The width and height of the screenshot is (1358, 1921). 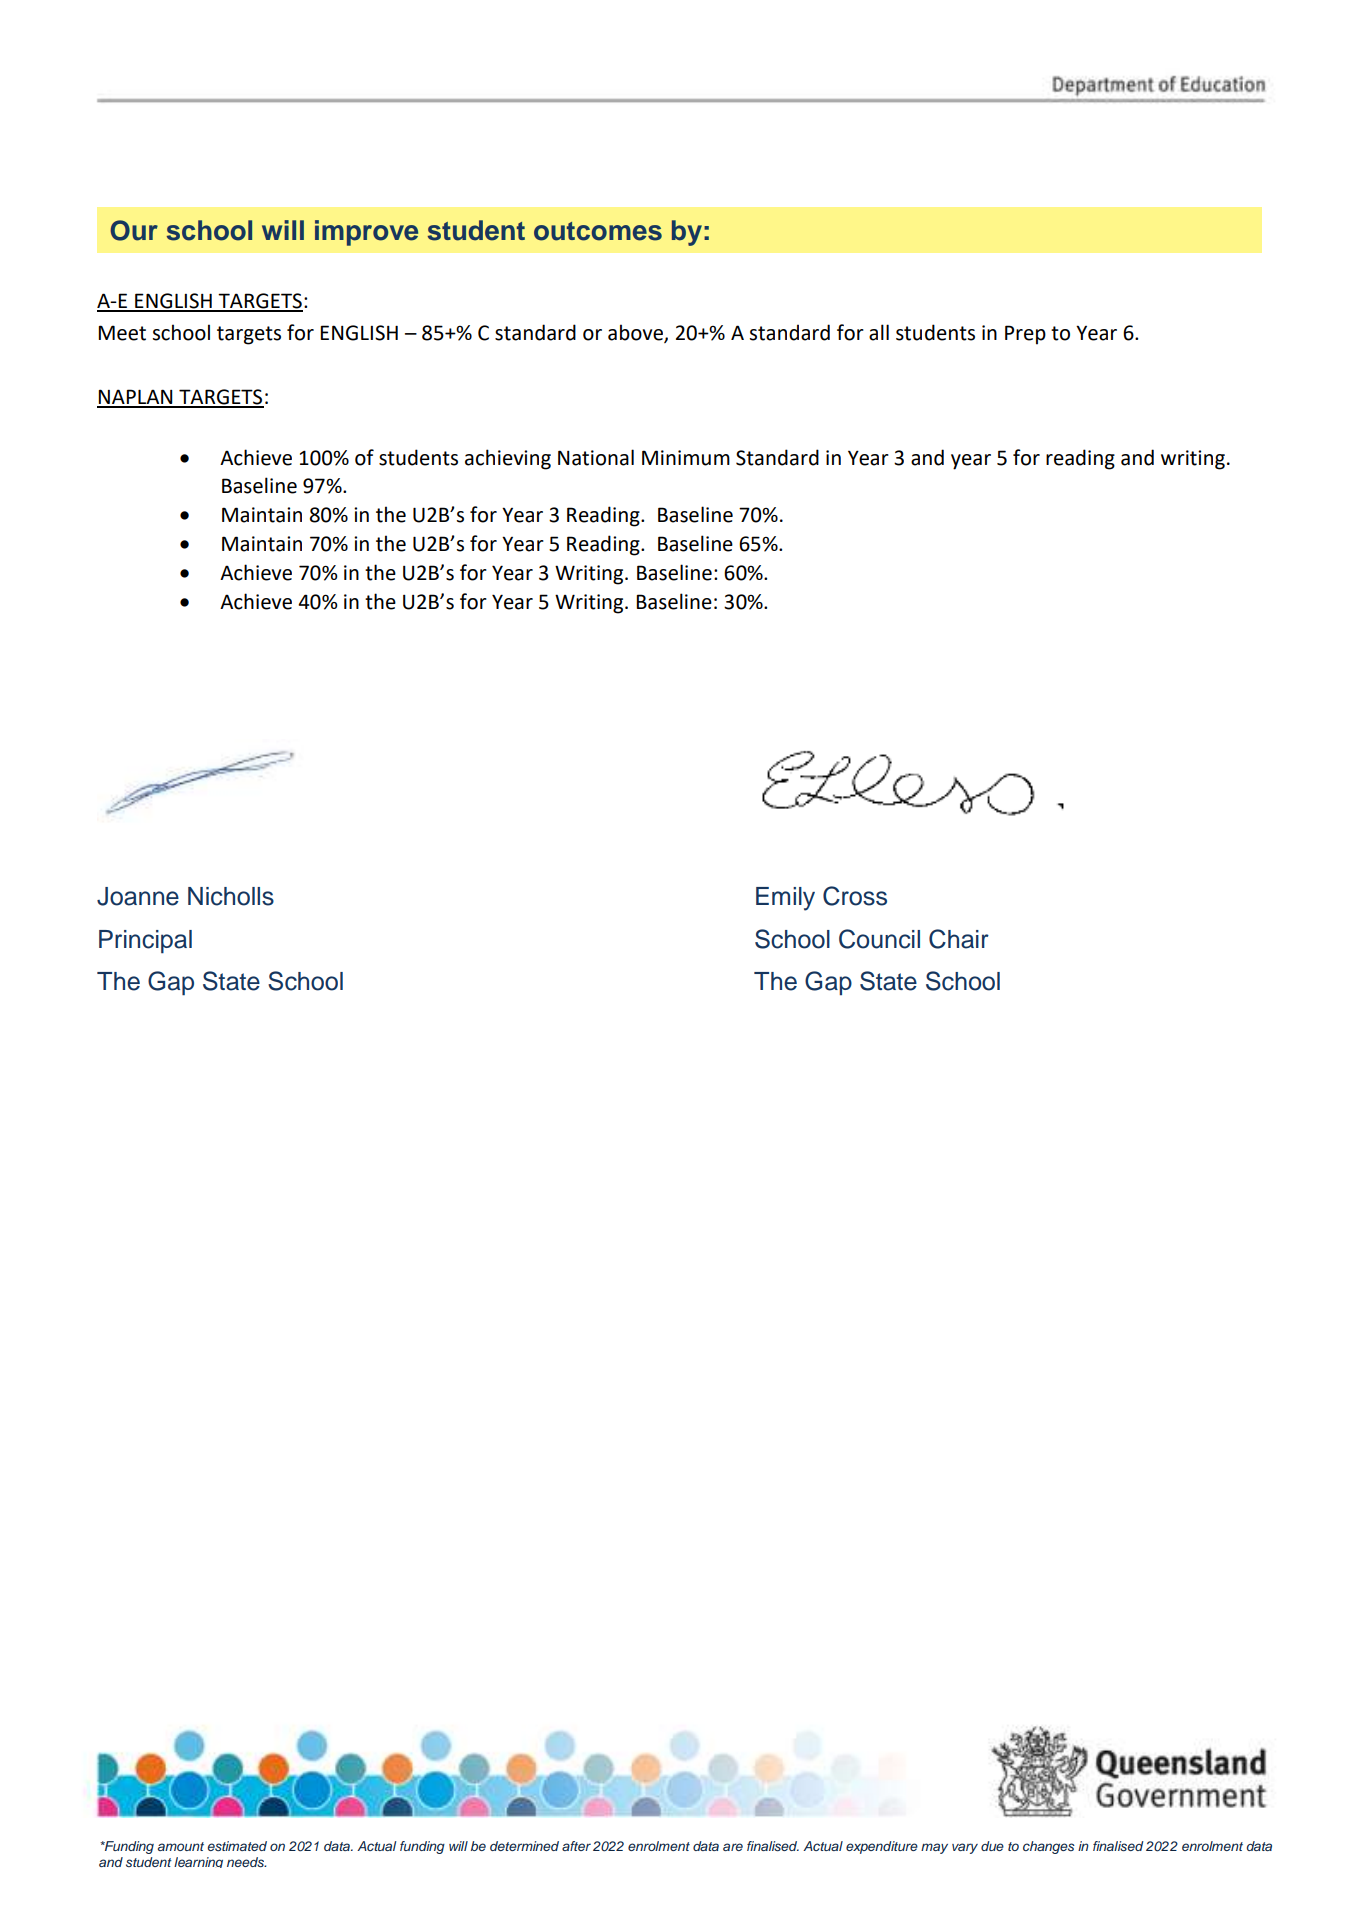 What do you see at coordinates (598, 231) in the screenshot?
I see `outcomes` at bounding box center [598, 231].
